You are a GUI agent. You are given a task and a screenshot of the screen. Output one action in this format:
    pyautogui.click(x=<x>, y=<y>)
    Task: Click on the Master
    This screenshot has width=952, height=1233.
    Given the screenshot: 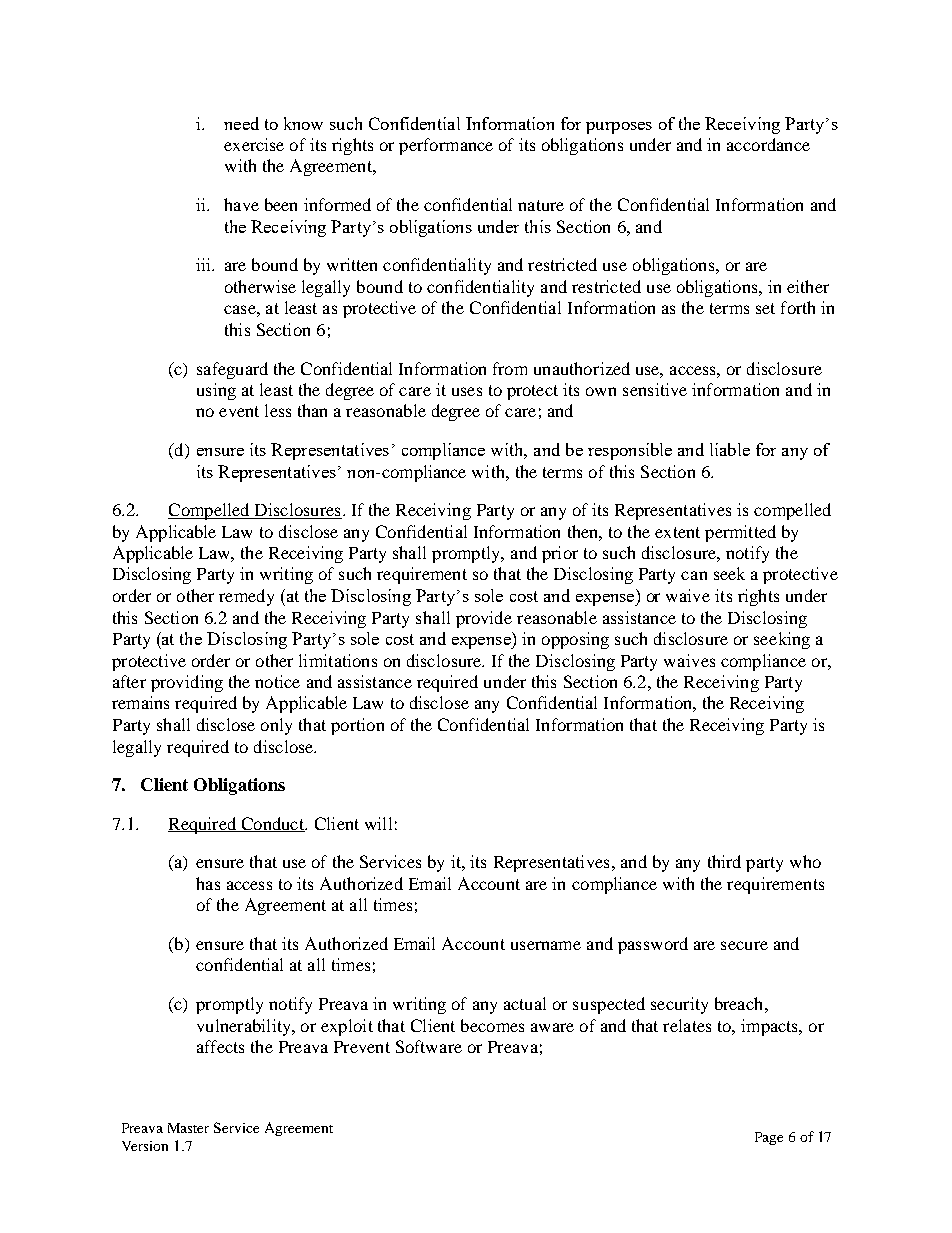 What is the action you would take?
    pyautogui.click(x=188, y=1128)
